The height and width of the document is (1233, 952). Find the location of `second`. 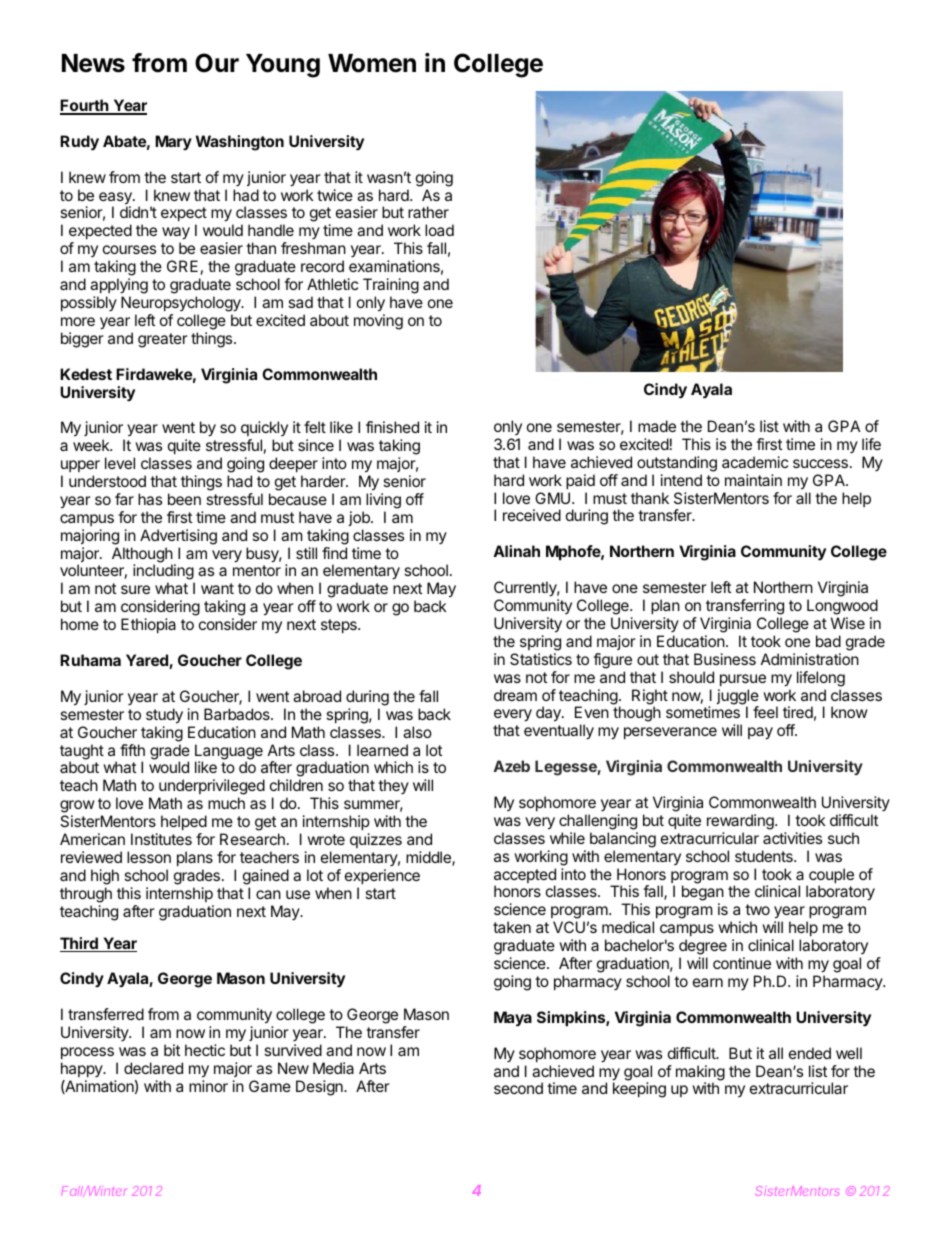

second is located at coordinates (518, 1088).
